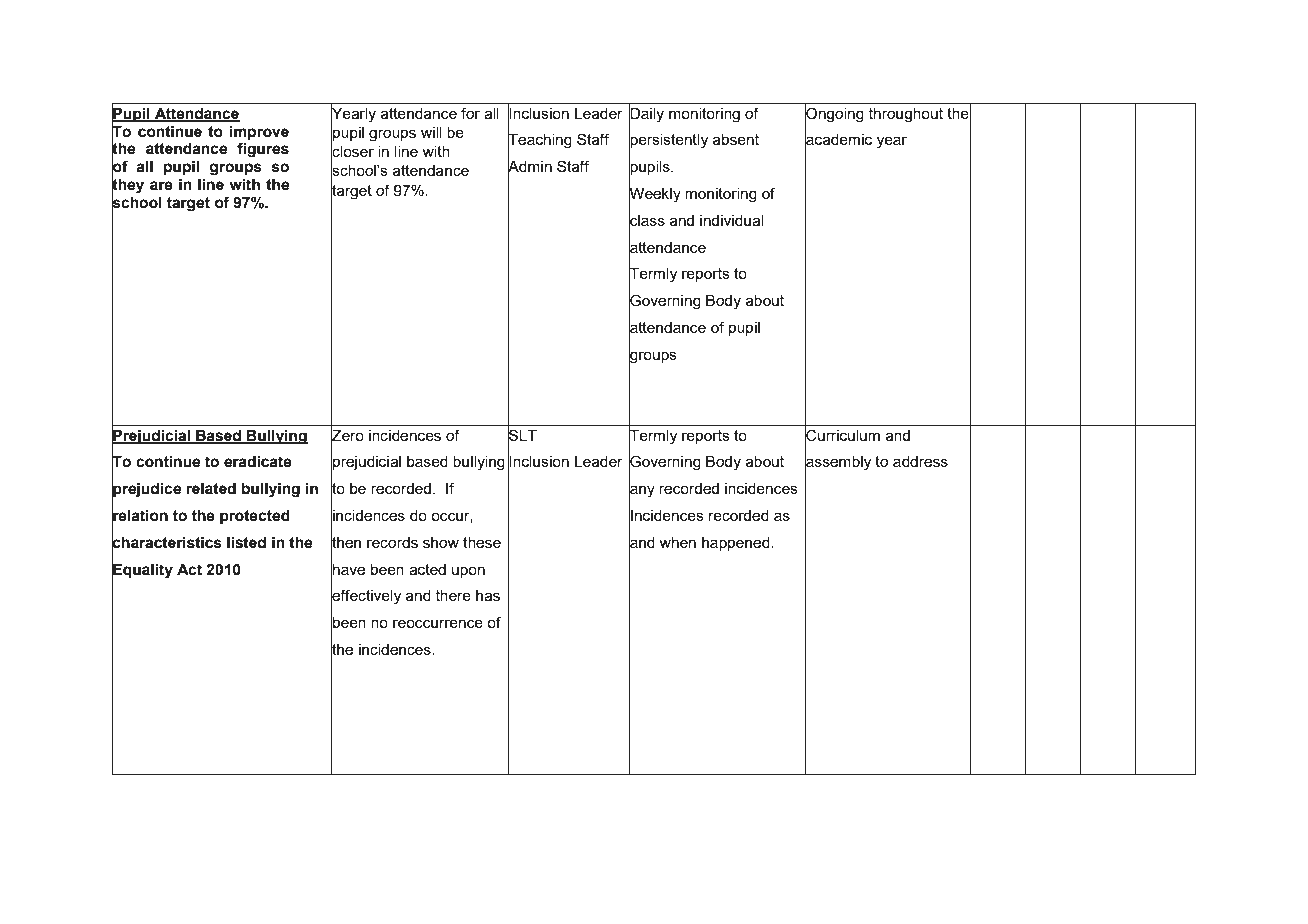 This screenshot has width=1308, height=924. Describe the element at coordinates (197, 859) in the screenshot. I see `Junior` at that location.
